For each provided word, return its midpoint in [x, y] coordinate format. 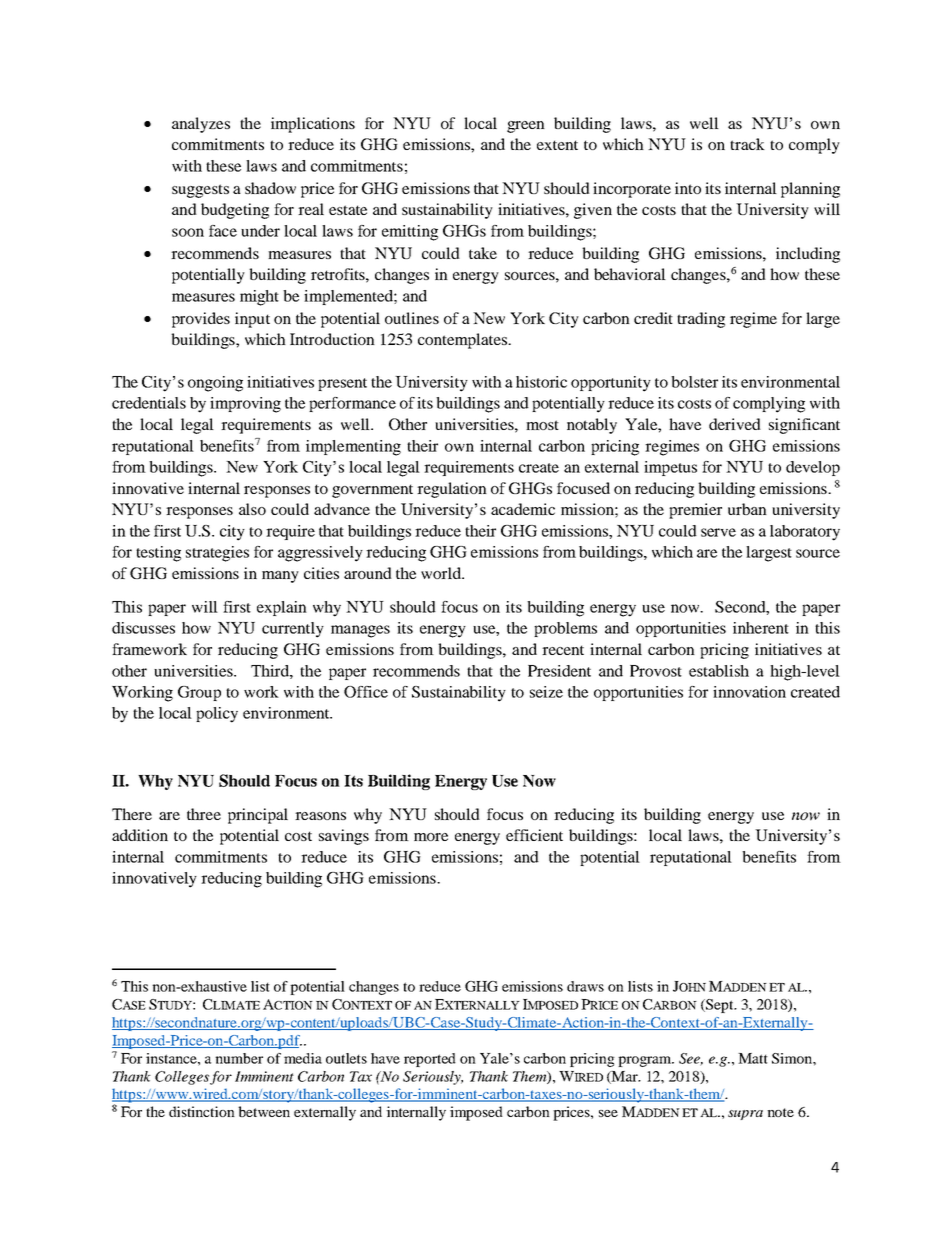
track [747, 144]
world [442, 573]
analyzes [201, 125]
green [526, 127]
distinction [202, 1111]
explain [282, 608]
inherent [761, 628]
